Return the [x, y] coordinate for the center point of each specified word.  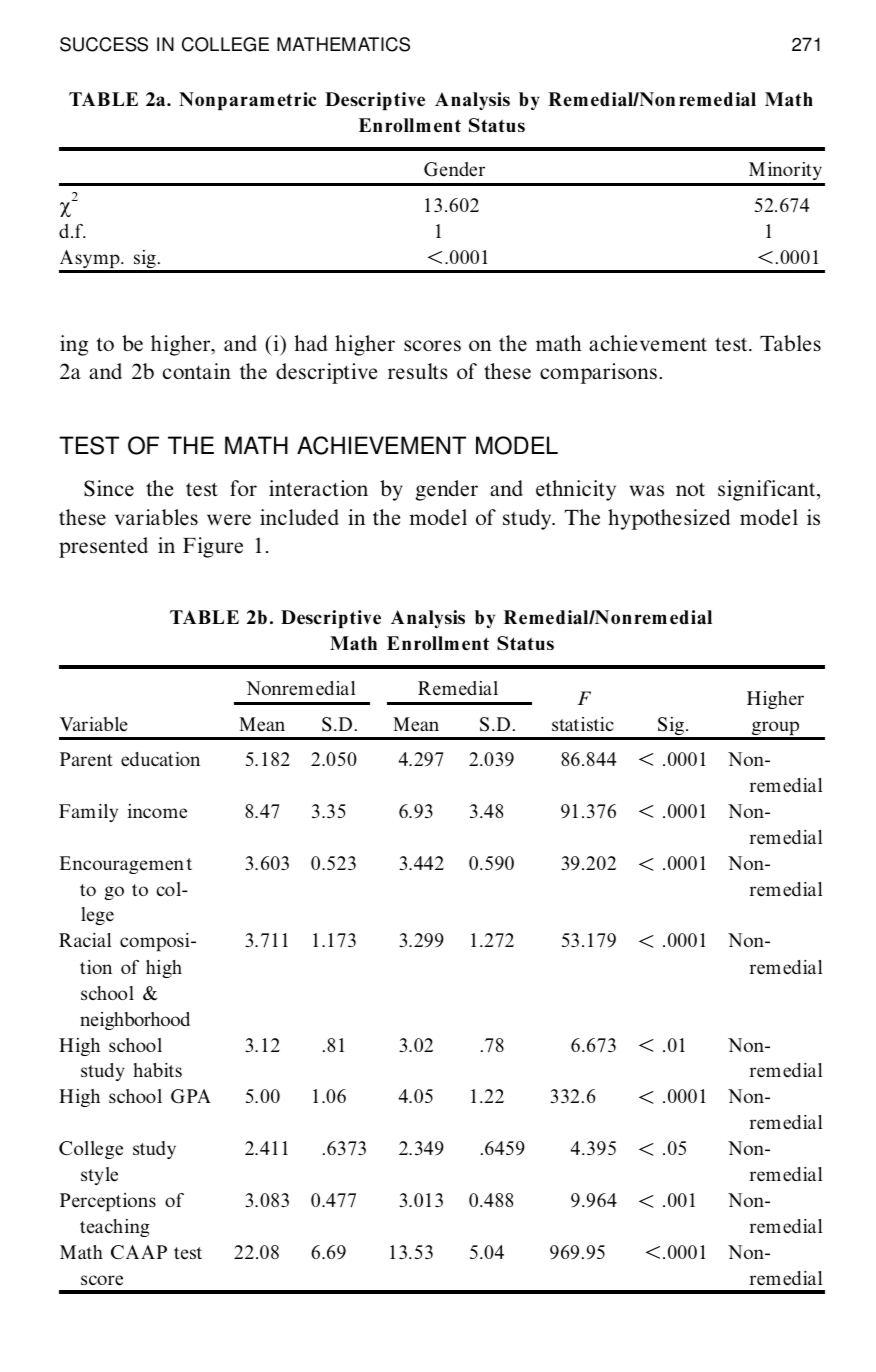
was [646, 490]
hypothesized [669, 519]
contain [197, 371]
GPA [191, 1096]
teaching [115, 1228]
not [690, 489]
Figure [213, 547]
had [311, 343]
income [157, 811]
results [418, 371]
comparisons [598, 373]
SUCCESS [104, 44]
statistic [583, 724]
